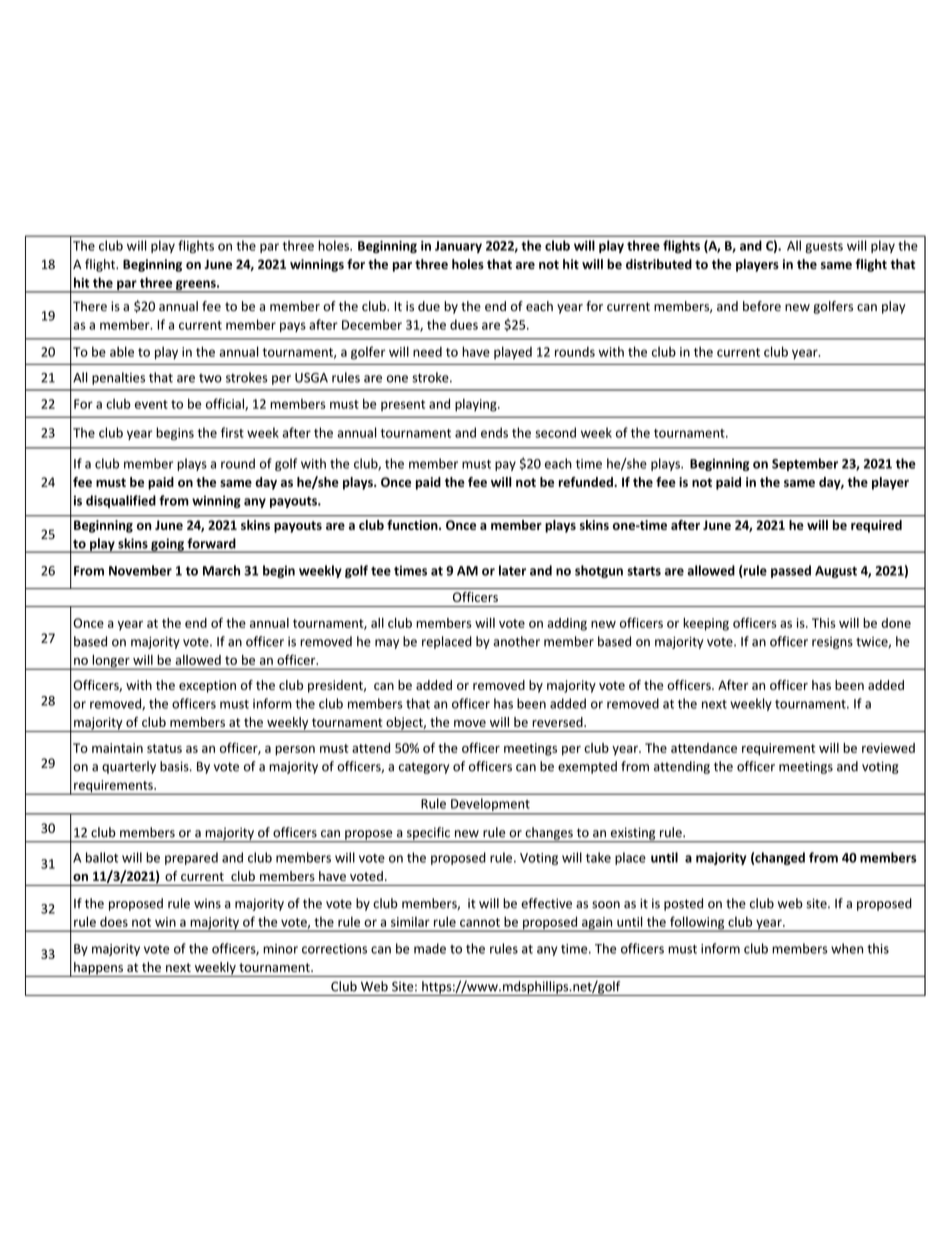  Describe the element at coordinates (293, 327) in the screenshot. I see `pays` at that location.
